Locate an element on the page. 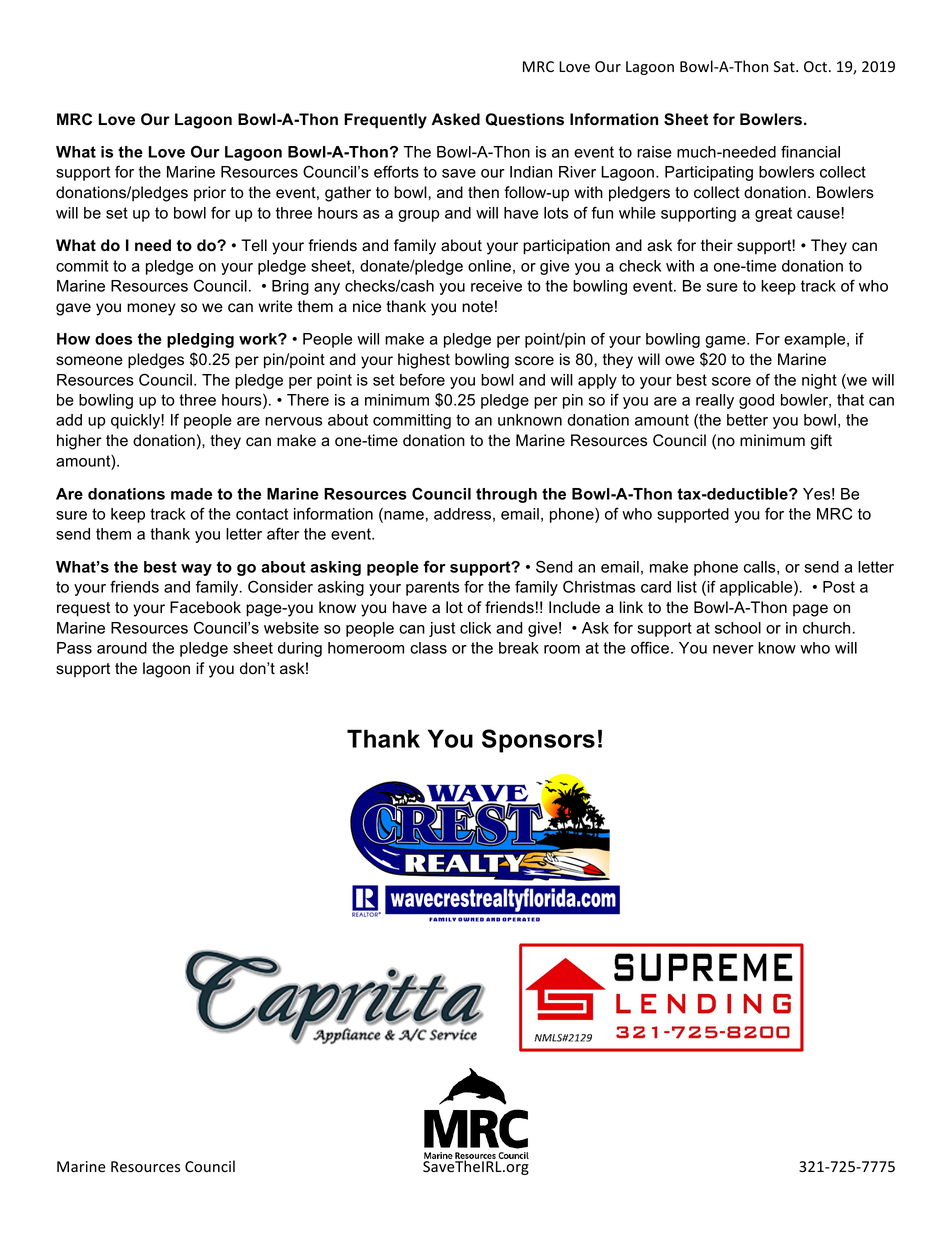 This page has width=952, height=1233. Sponsors is located at coordinates (538, 741).
